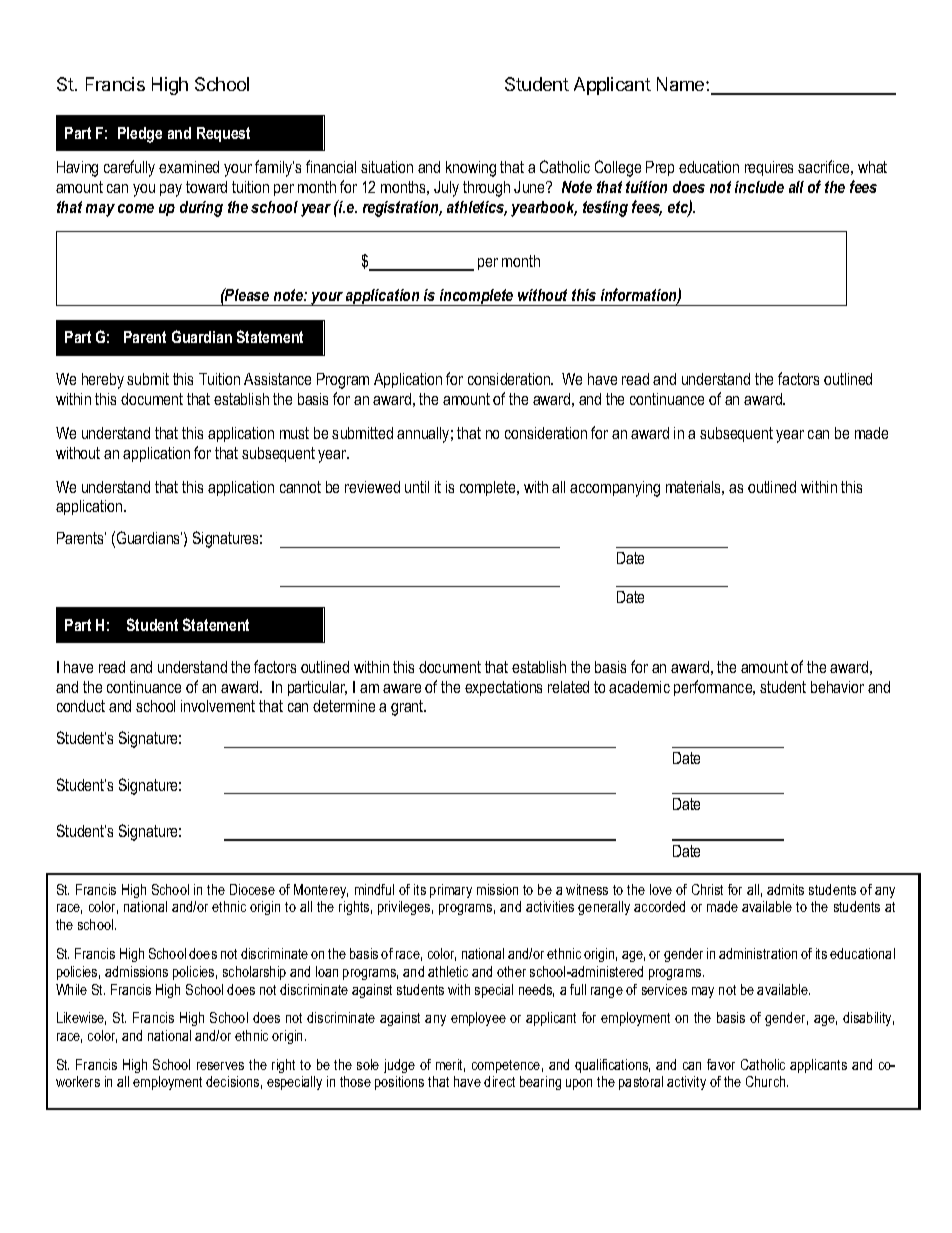 The height and width of the page is (1233, 952). Describe the element at coordinates (769, 168) in the page. I see `requires` at that location.
